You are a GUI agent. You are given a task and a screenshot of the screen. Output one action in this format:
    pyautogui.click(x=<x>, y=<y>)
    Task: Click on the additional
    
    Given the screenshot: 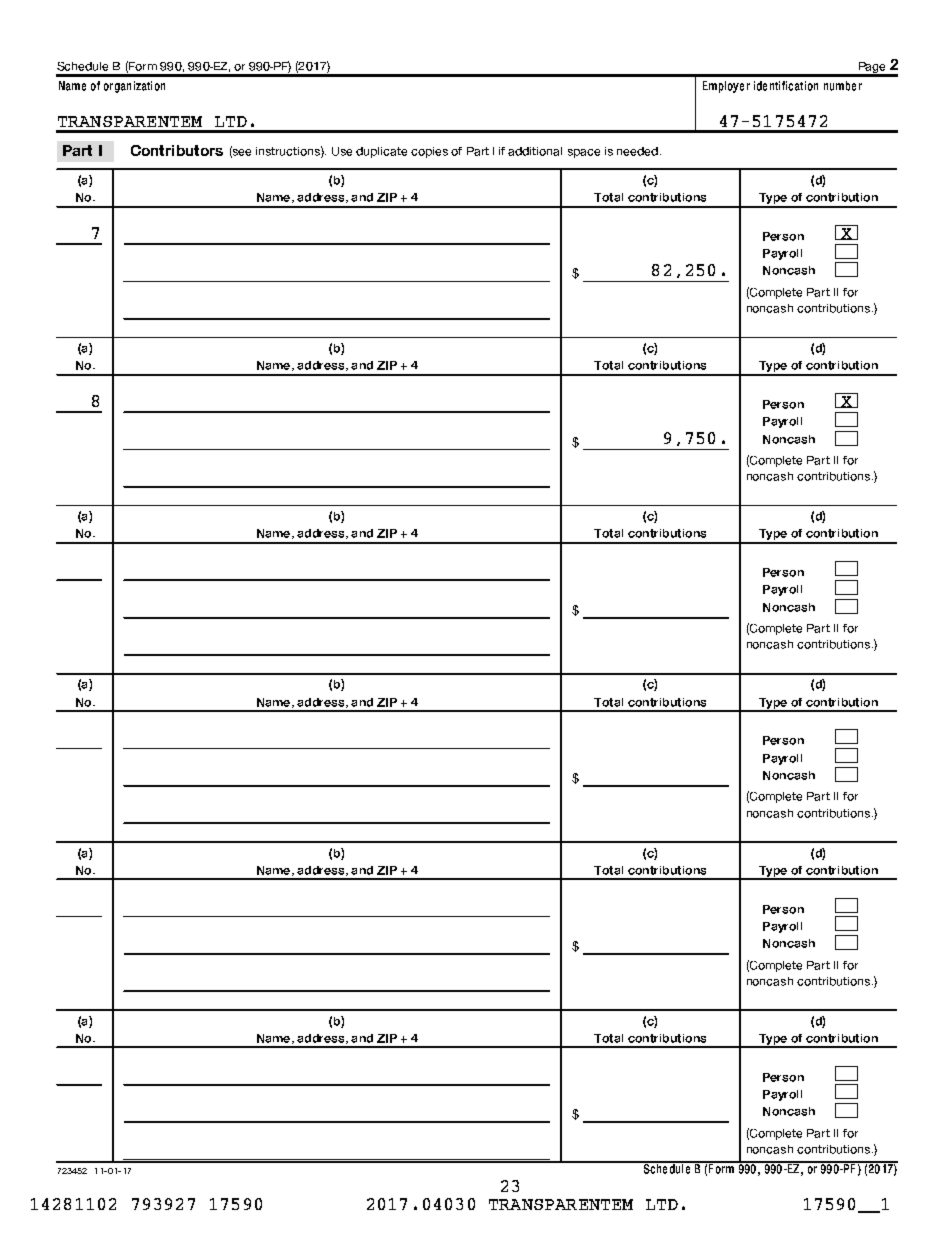 What is the action you would take?
    pyautogui.click(x=535, y=151)
